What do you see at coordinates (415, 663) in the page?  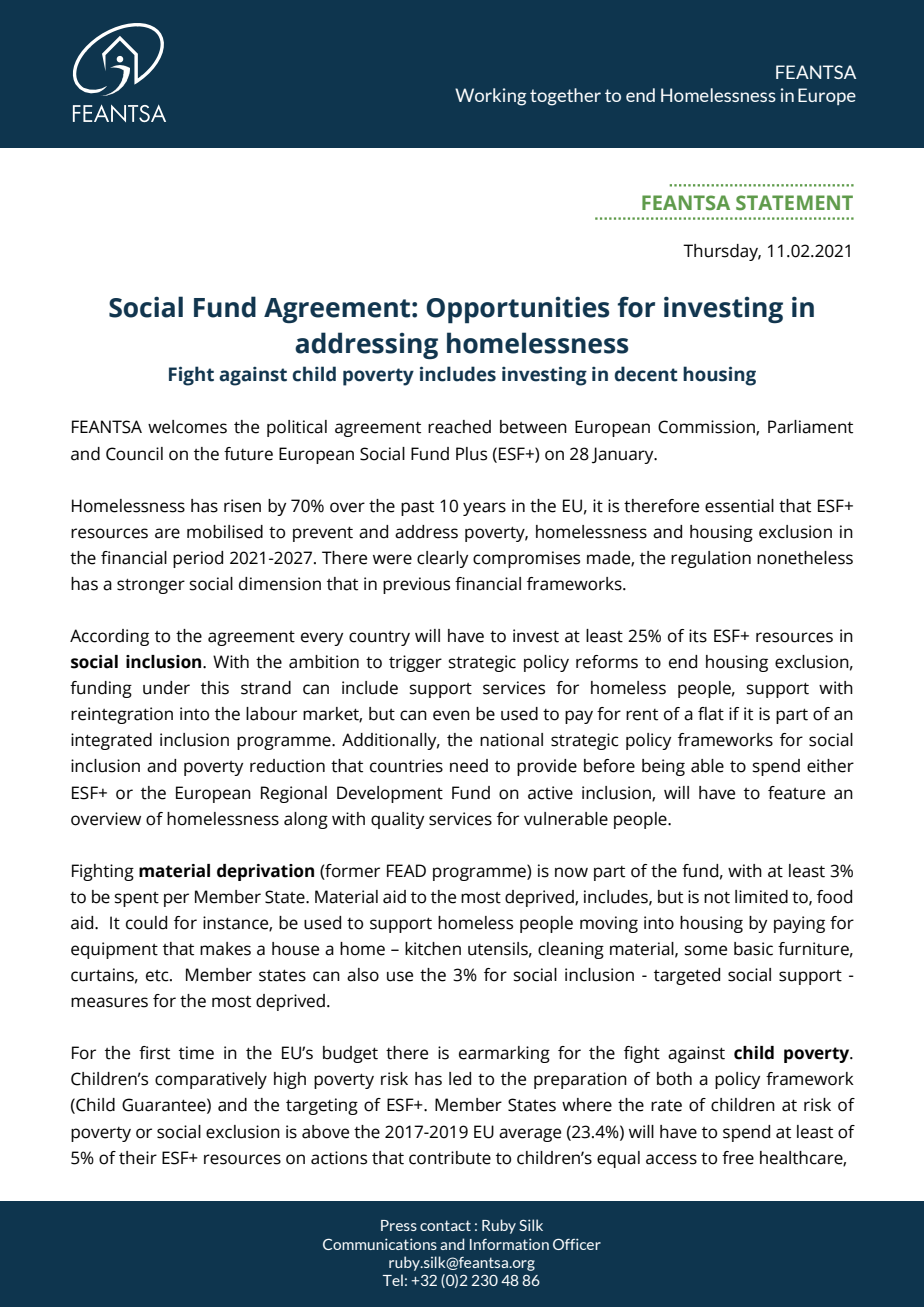 I see `trigger` at bounding box center [415, 663].
